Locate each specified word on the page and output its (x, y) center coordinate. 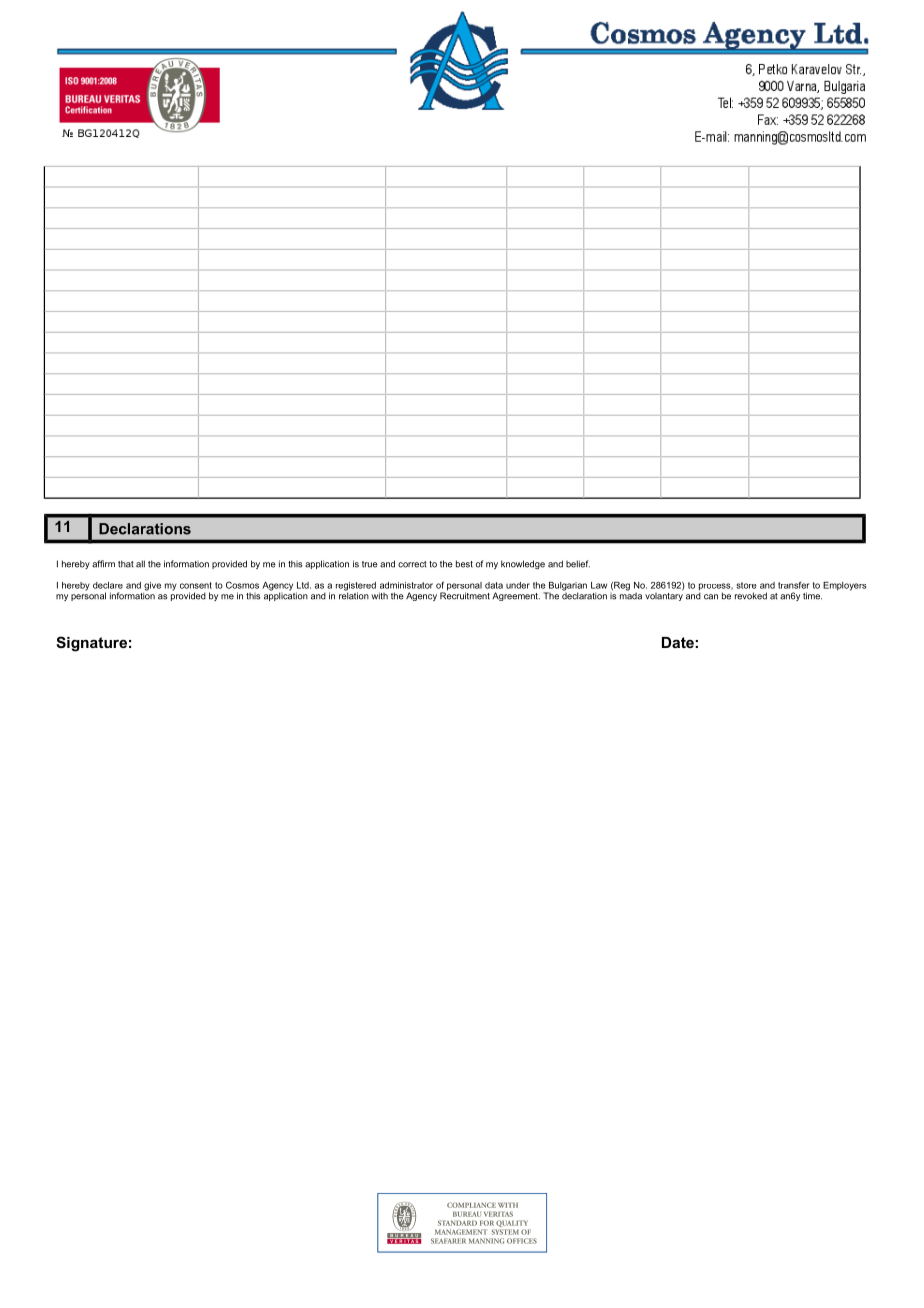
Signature (91, 644)
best (464, 564)
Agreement (516, 596)
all (140, 564)
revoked (751, 596)
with (379, 596)
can (711, 597)
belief (578, 564)
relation (354, 595)
